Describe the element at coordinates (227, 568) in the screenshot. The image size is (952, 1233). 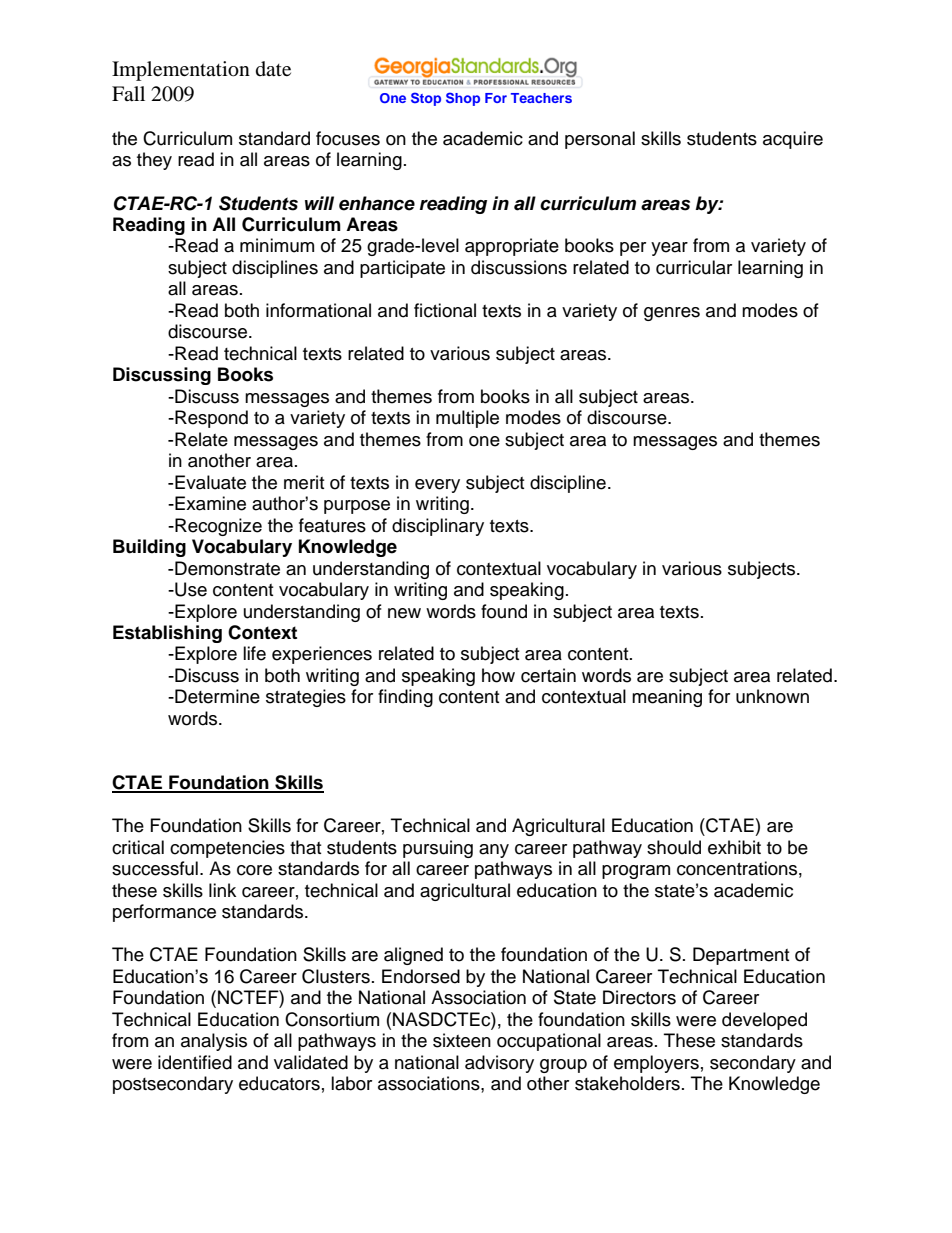
I see `Demonstrate` at that location.
